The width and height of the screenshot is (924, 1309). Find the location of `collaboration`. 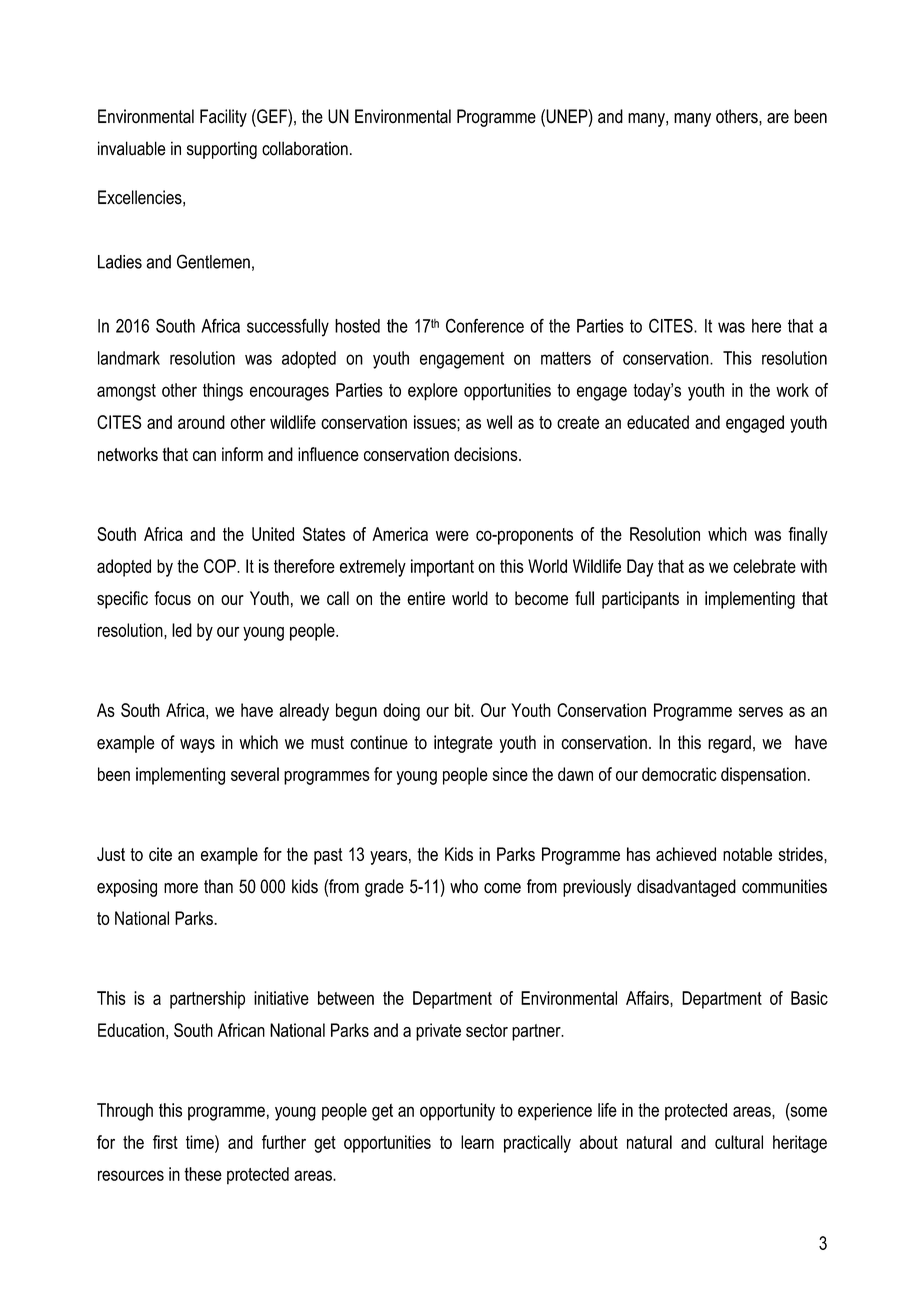

collaboration is located at coordinates (305, 148).
